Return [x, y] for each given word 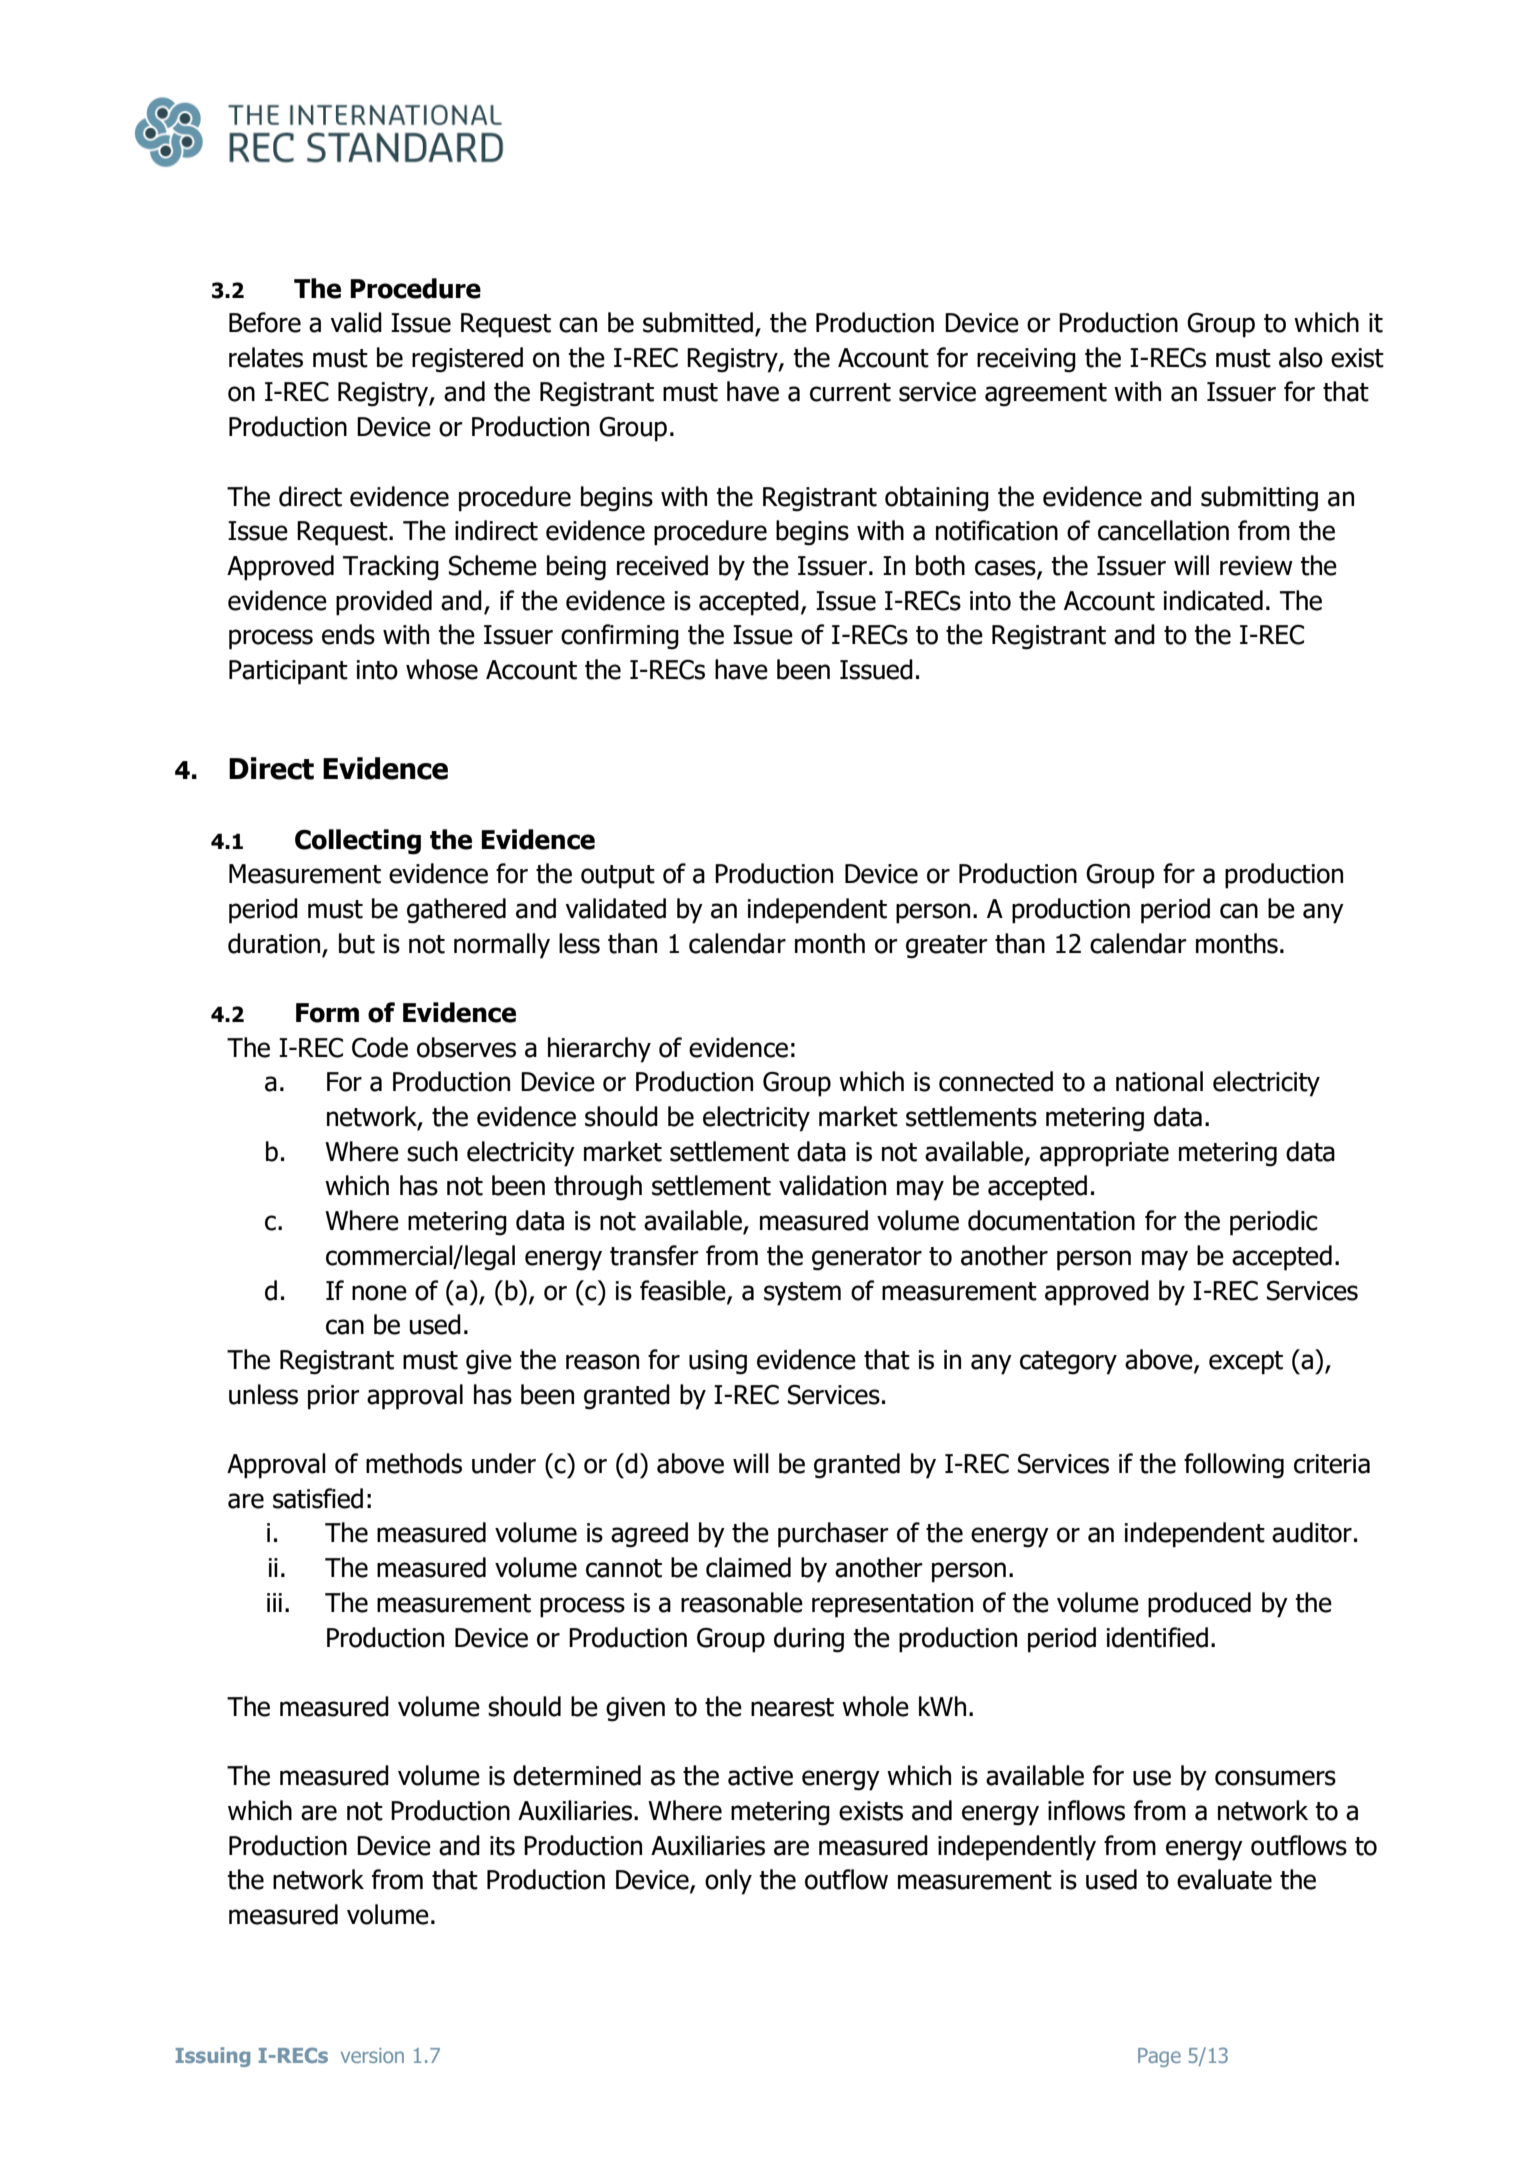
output [618, 877]
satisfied [318, 1498]
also [1301, 357]
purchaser [833, 1535]
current [850, 392]
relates [266, 357]
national [1159, 1081]
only [728, 1882]
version [372, 2055]
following [1234, 1466]
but [357, 943]
